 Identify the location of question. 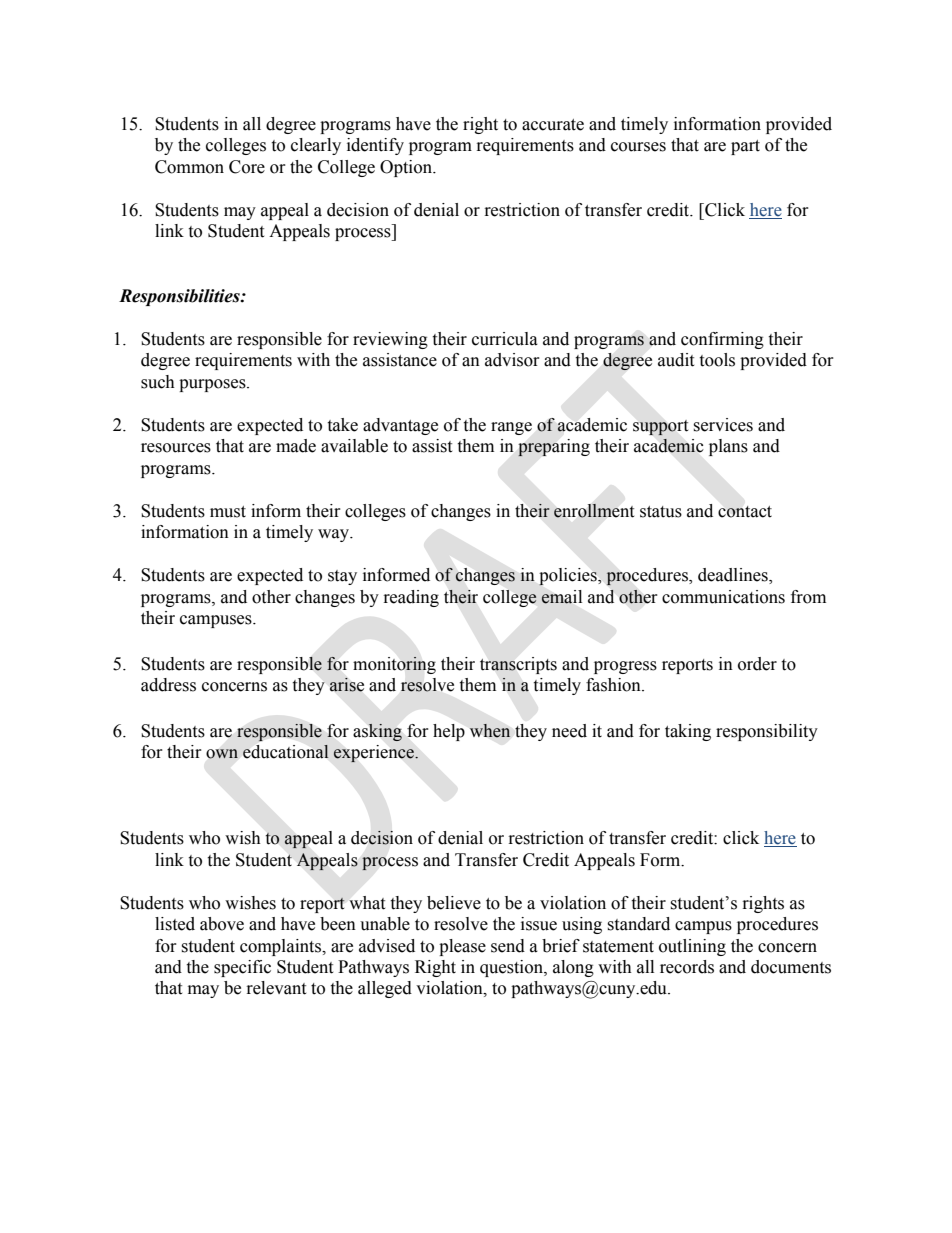
(512, 968).
